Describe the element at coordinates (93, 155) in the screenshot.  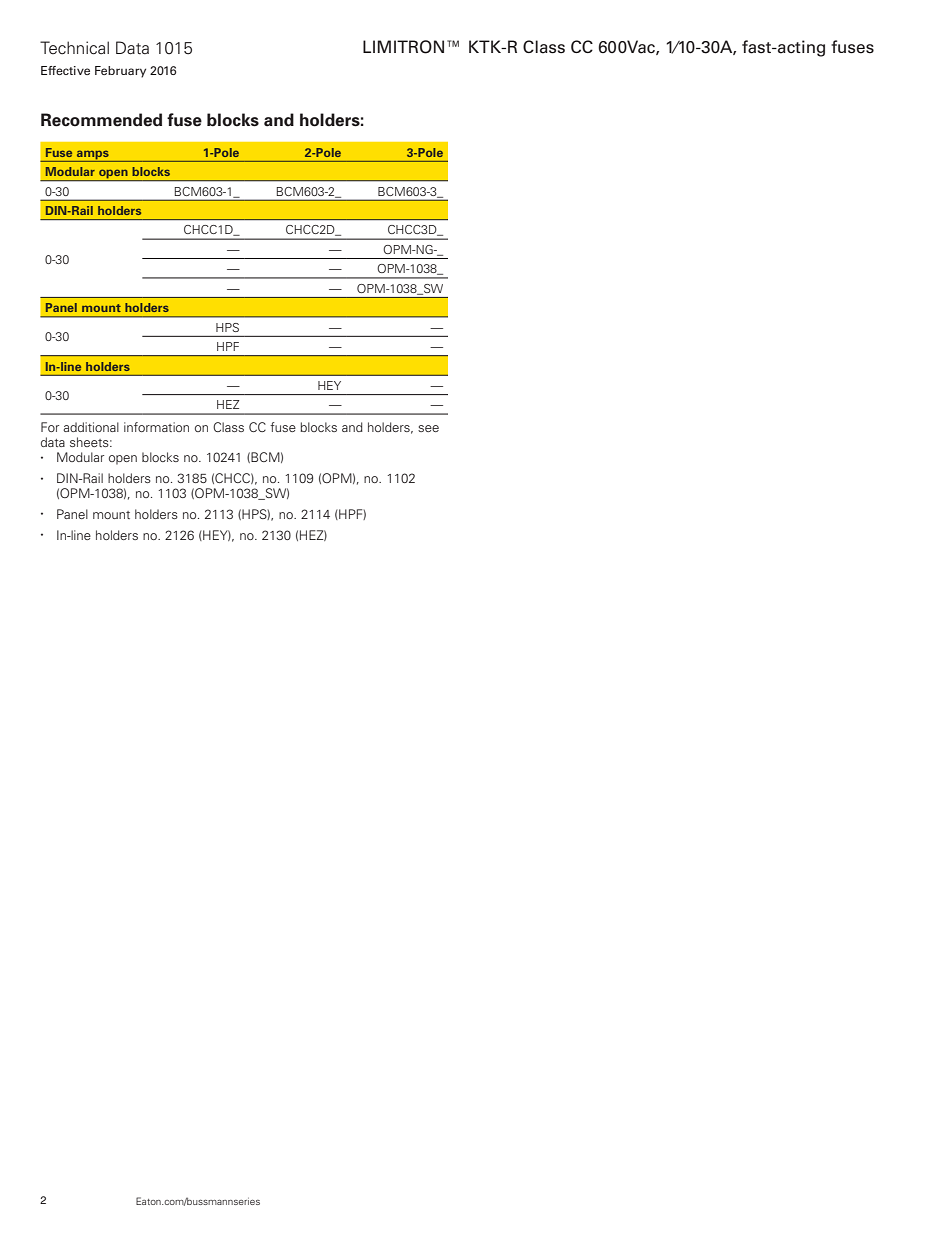
I see `amps` at that location.
